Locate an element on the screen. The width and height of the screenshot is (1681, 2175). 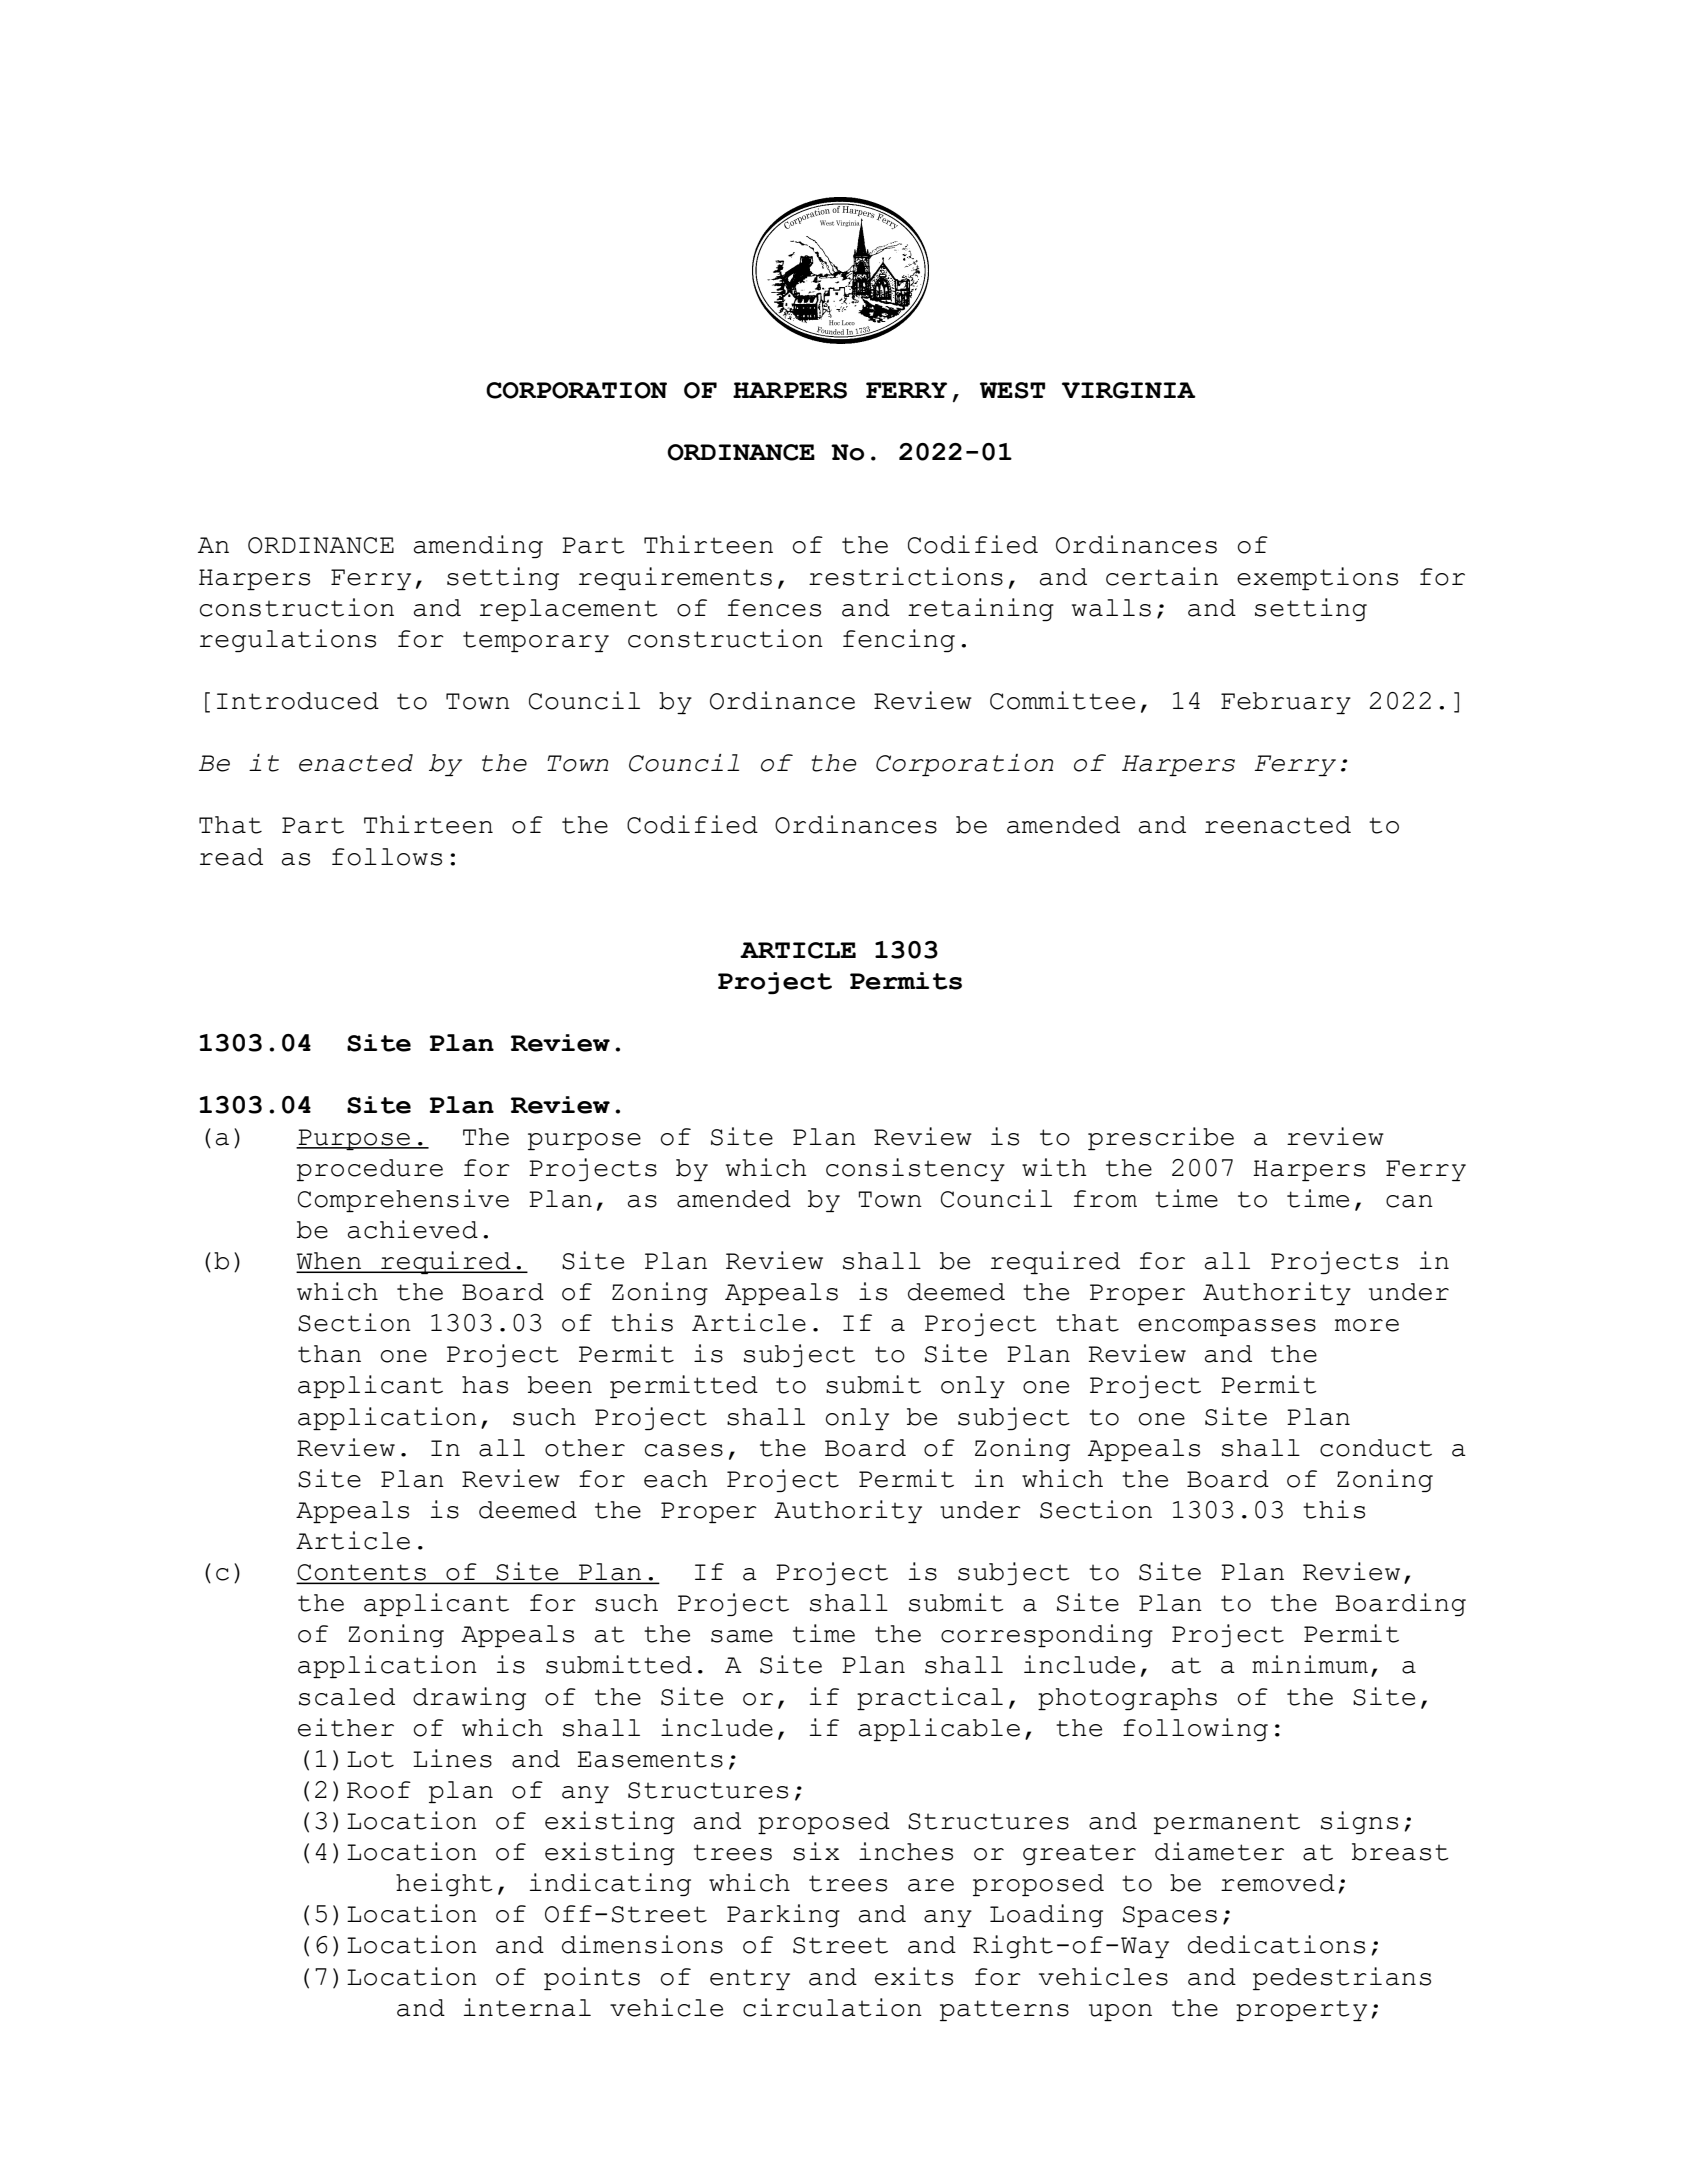
follows is located at coordinates (387, 857).
